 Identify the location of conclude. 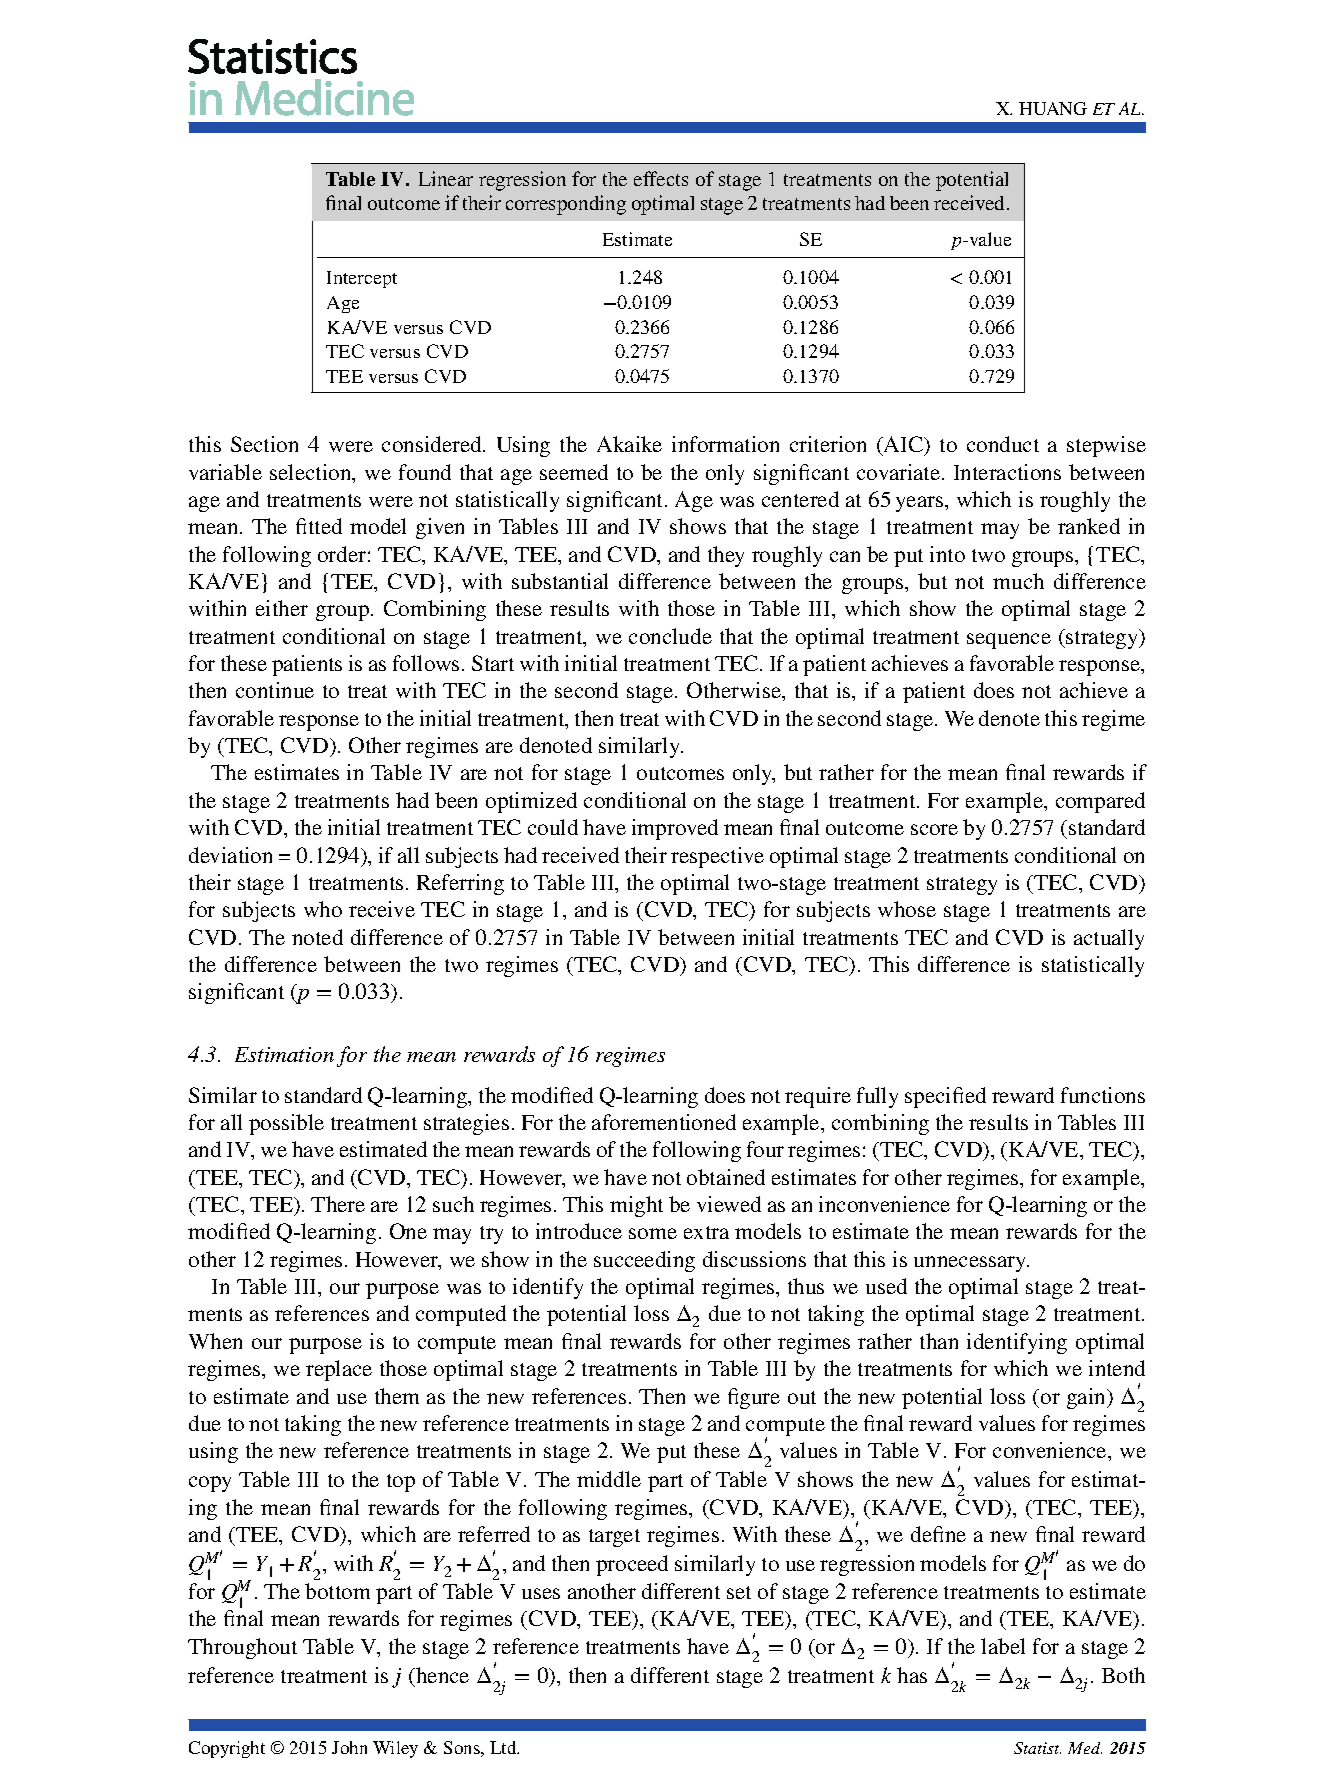
(670, 636).
